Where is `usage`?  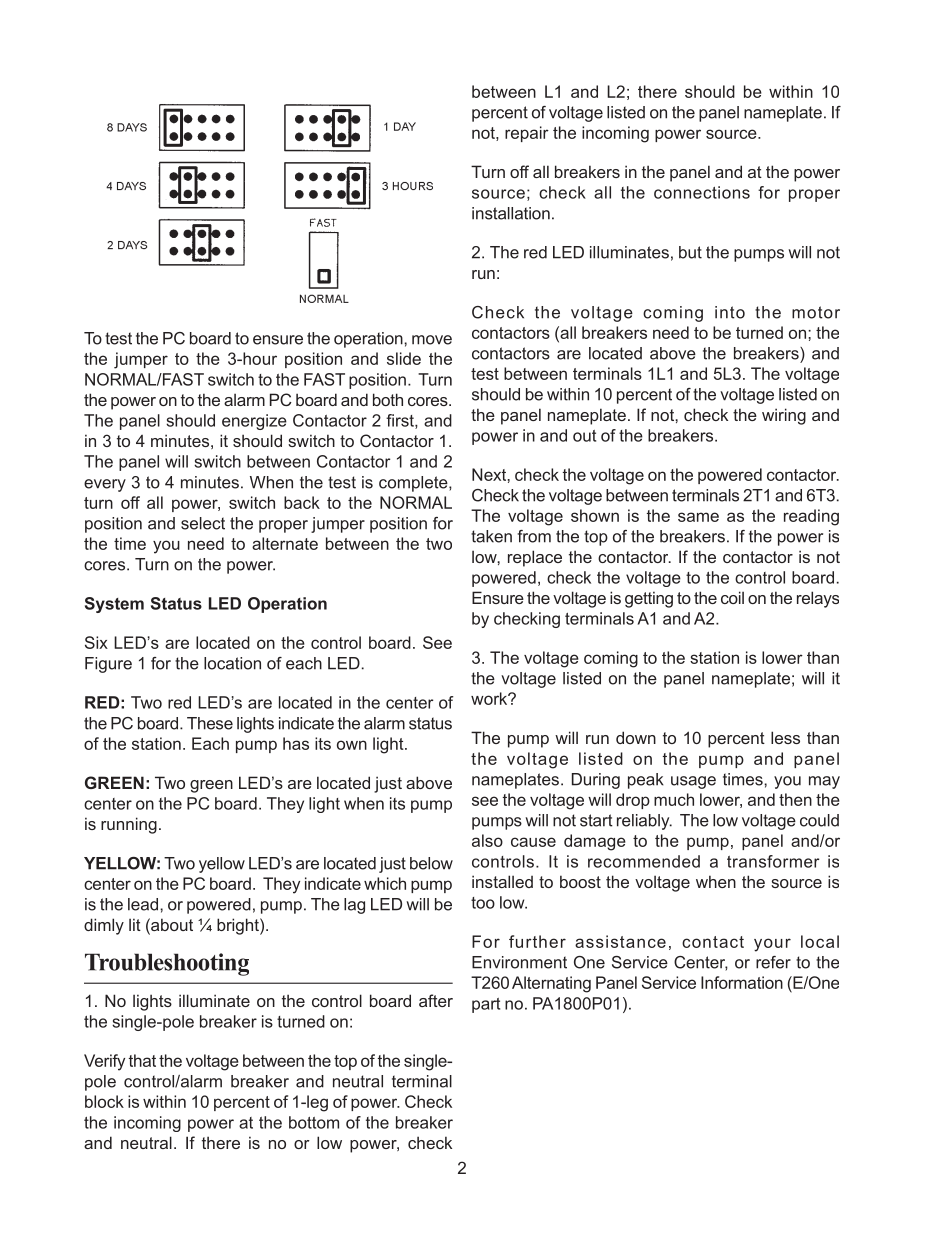
usage is located at coordinates (693, 782).
